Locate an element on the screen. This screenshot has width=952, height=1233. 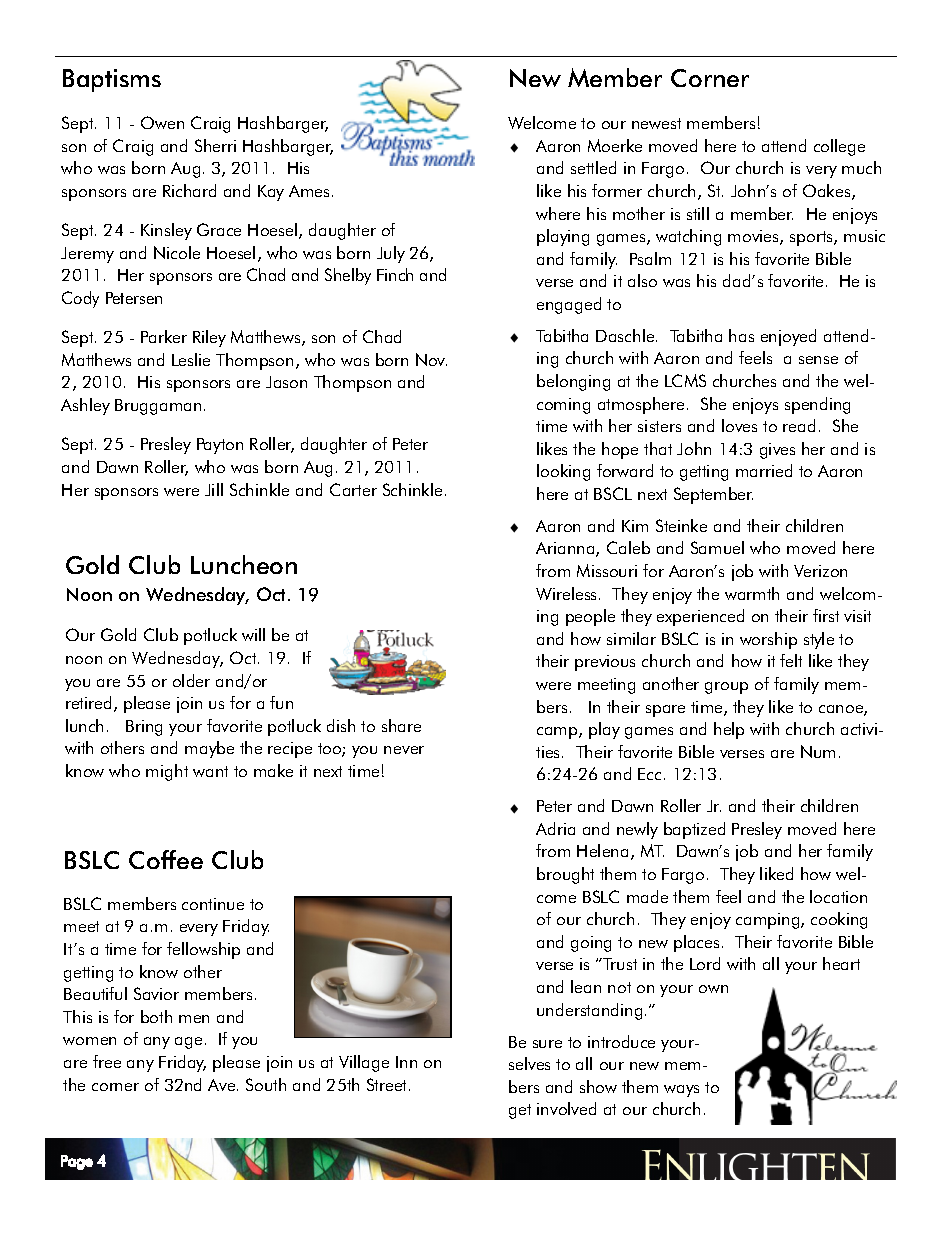
college is located at coordinates (839, 147).
